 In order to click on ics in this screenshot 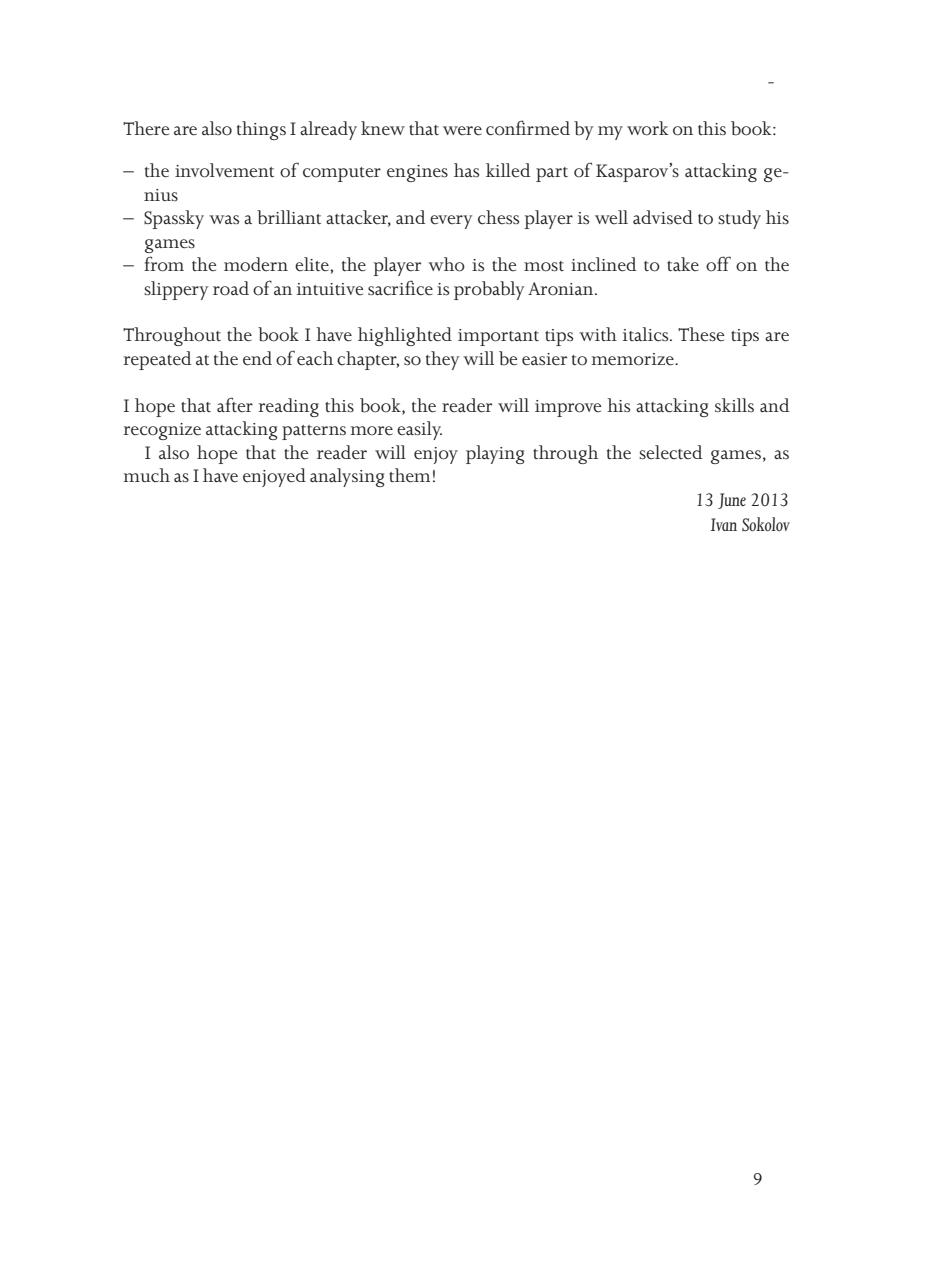, I will do `click(659, 335)`.
